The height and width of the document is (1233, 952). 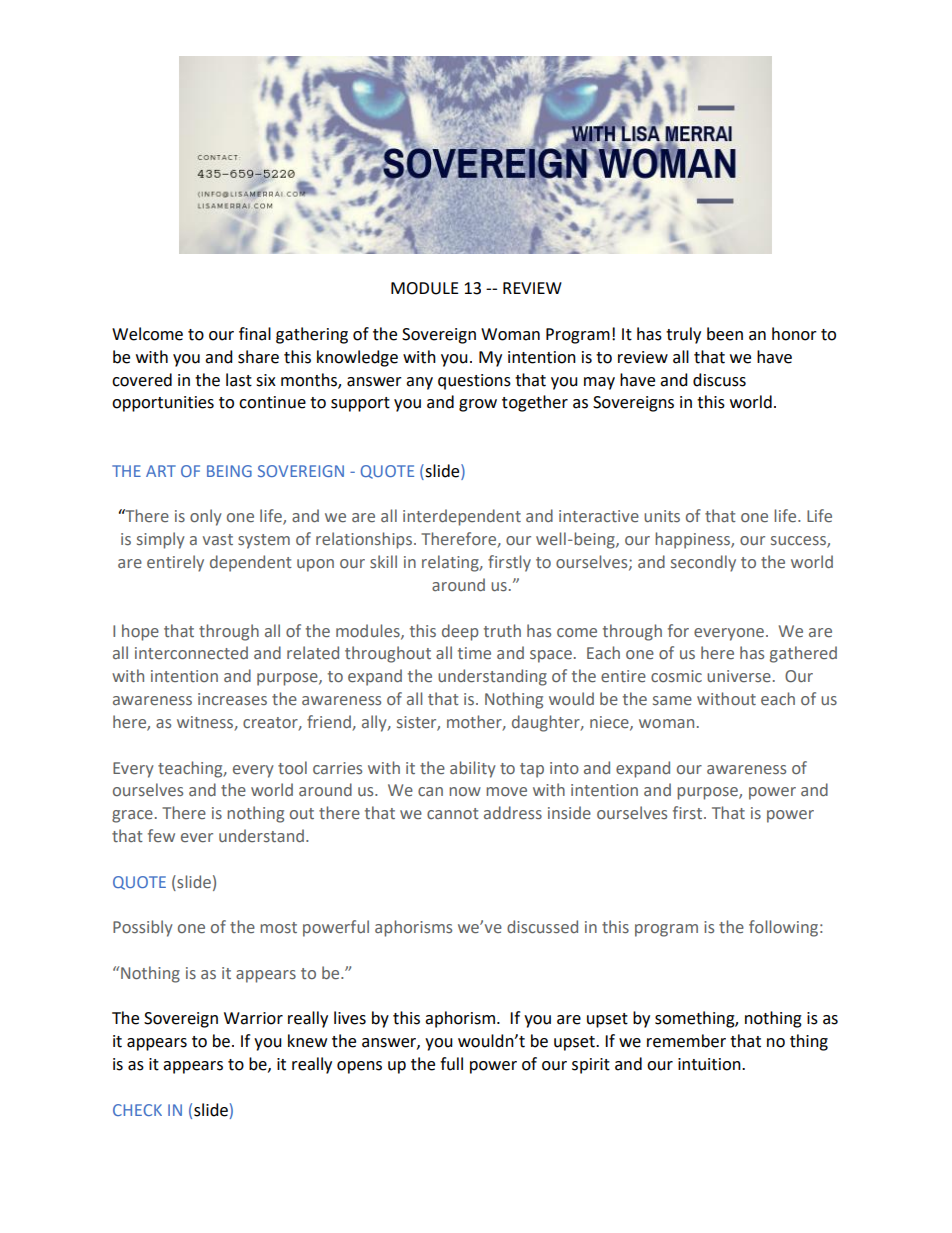 What do you see at coordinates (137, 1110) in the document?
I see `CHECK` at bounding box center [137, 1110].
